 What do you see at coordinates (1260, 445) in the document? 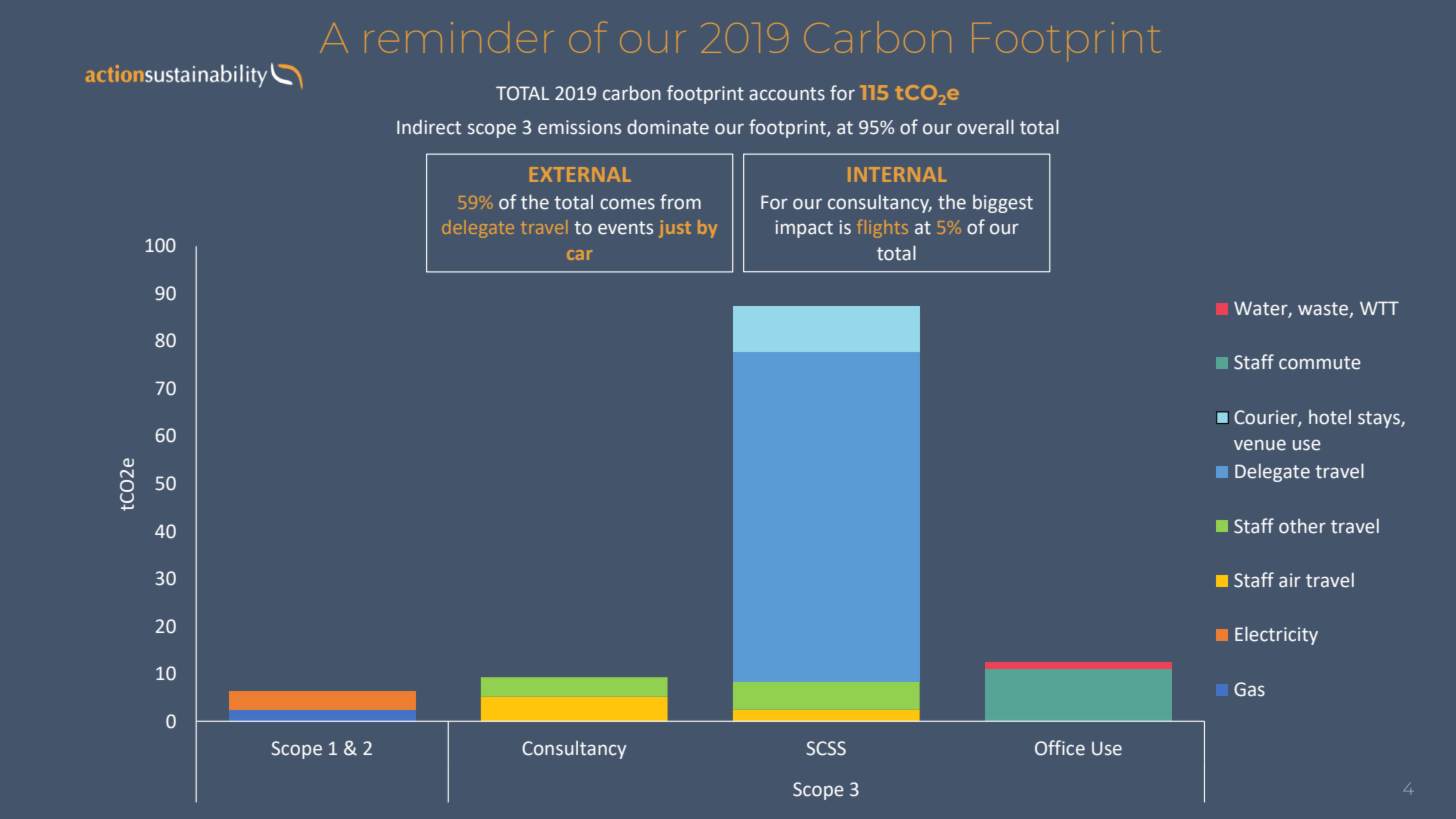
I see `venue` at bounding box center [1260, 445].
